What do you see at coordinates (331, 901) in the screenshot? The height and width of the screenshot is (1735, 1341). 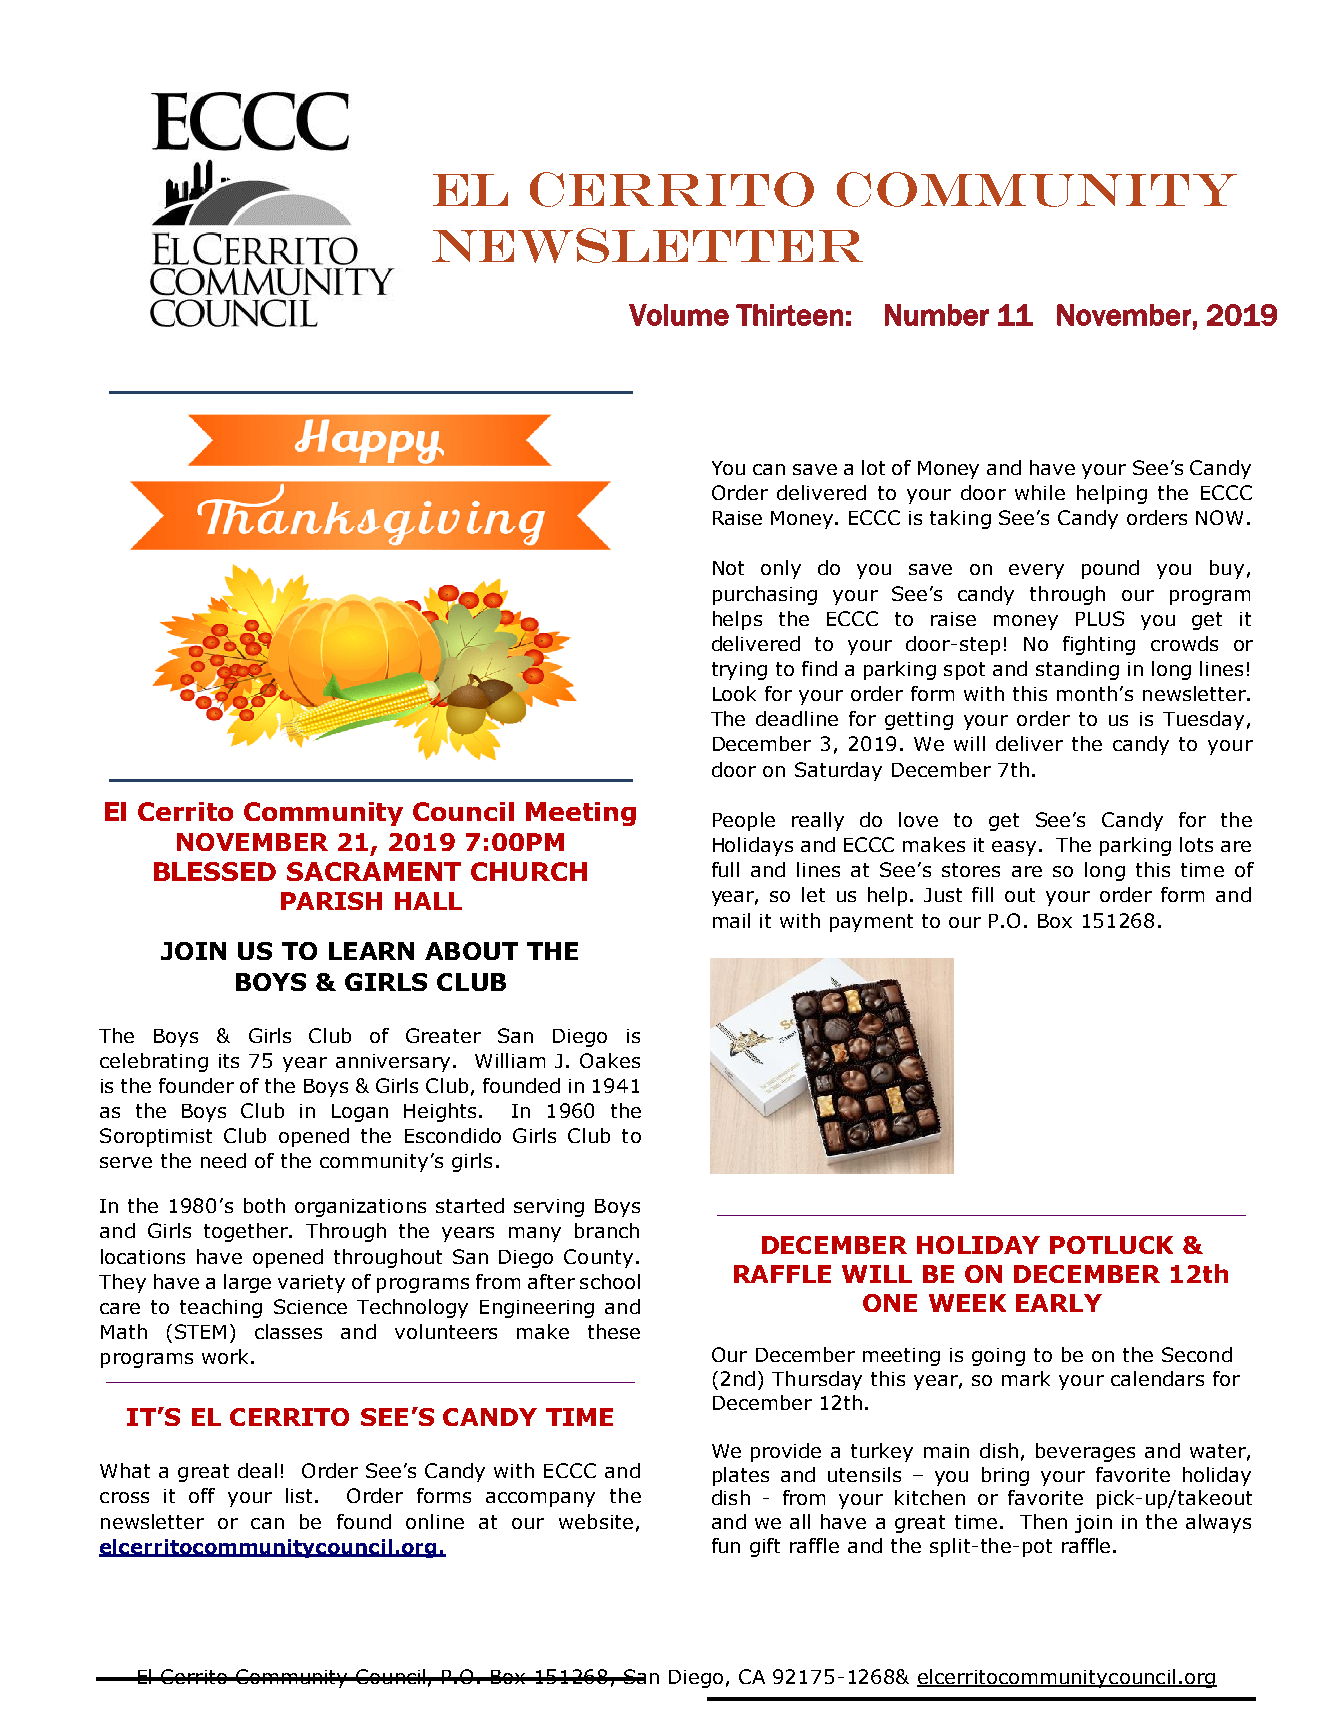 I see `PARISH` at bounding box center [331, 901].
